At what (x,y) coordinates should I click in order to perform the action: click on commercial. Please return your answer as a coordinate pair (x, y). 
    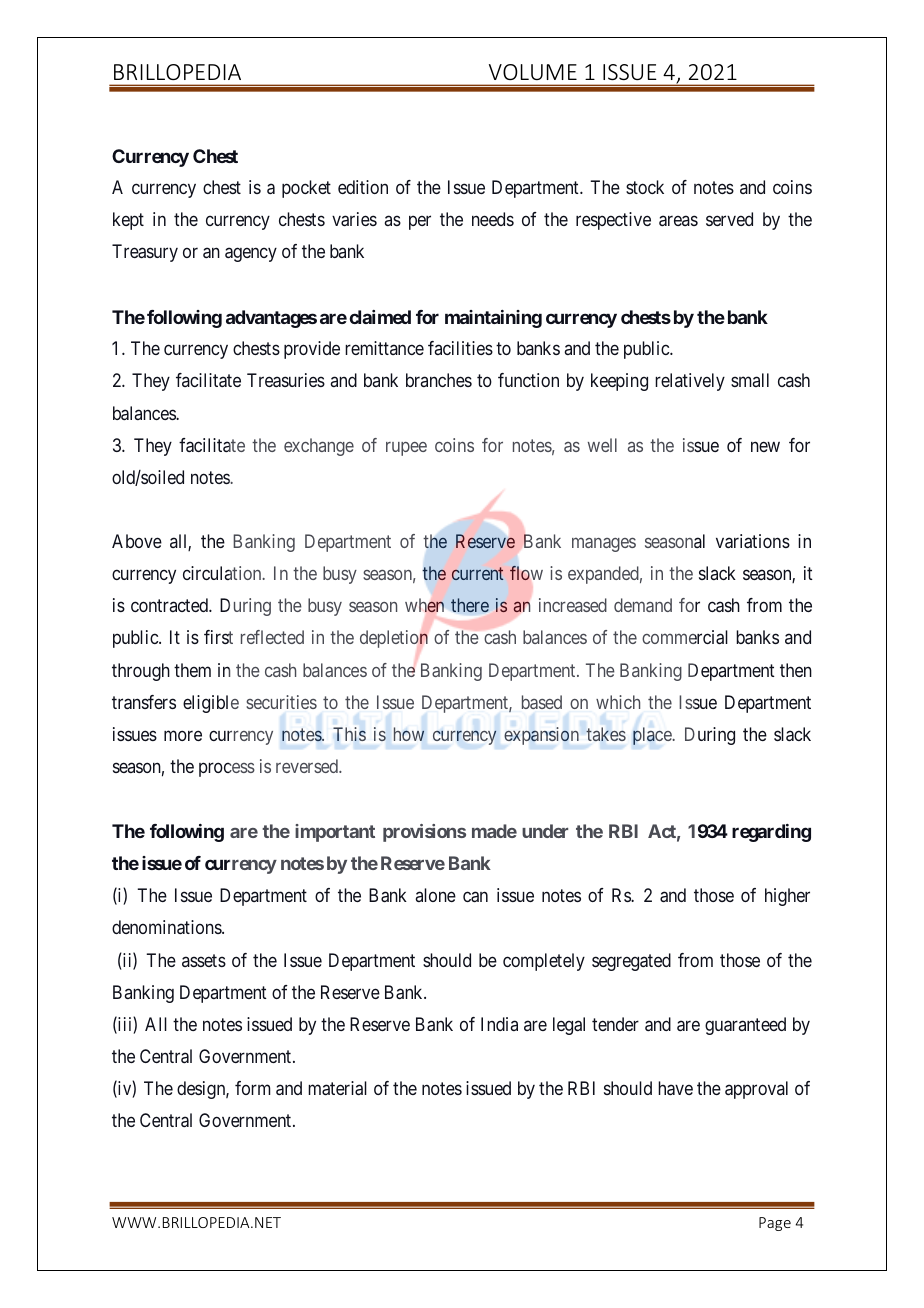
    Looking at the image, I should click on (685, 637).
